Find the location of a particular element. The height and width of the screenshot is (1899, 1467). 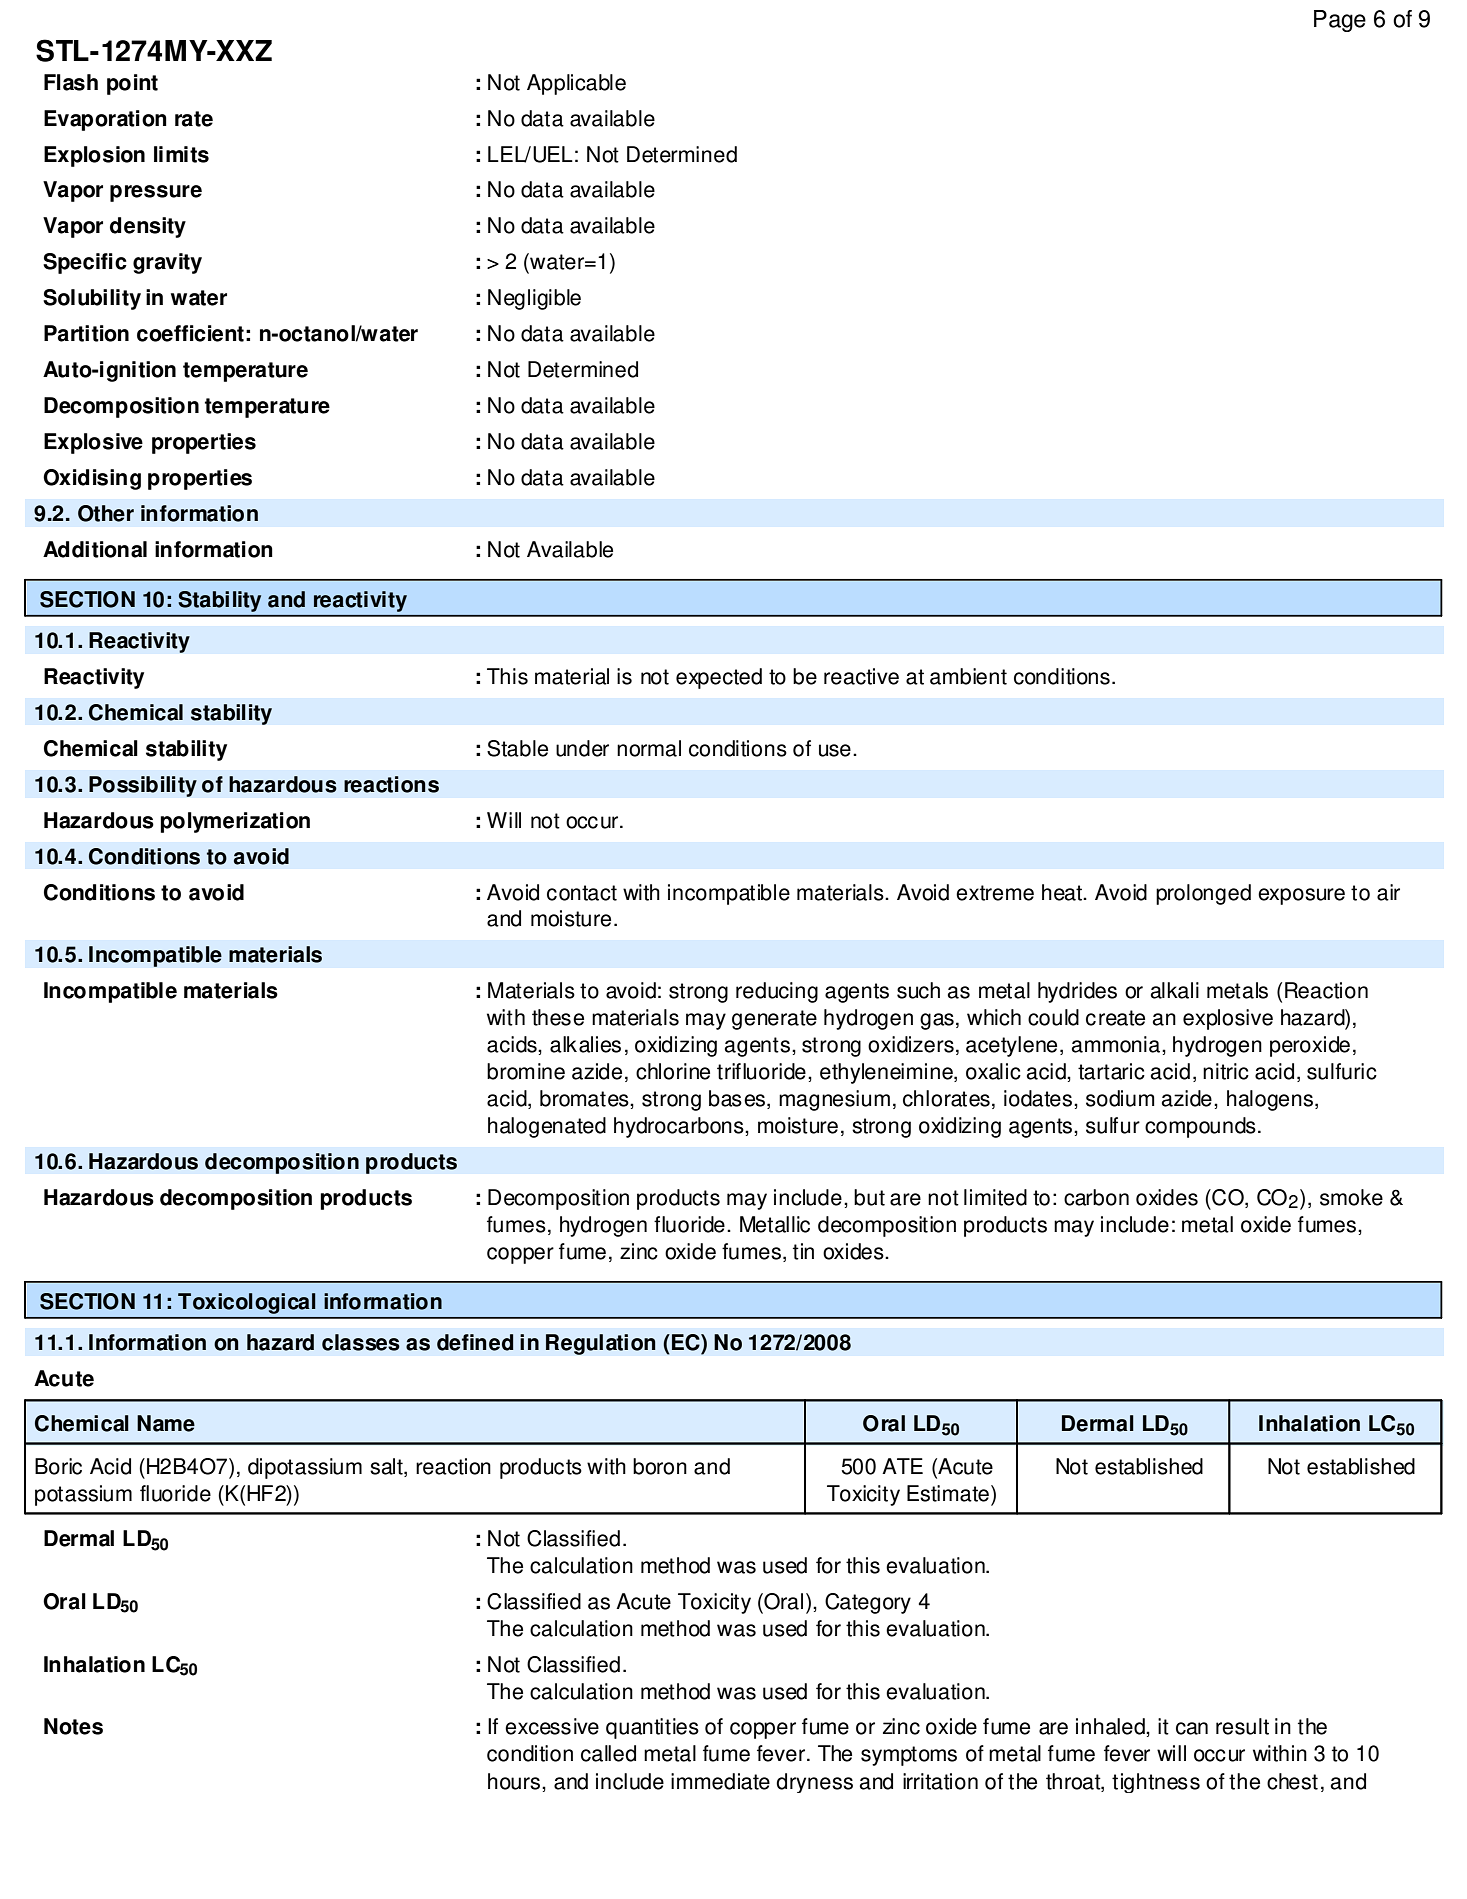

quantities is located at coordinates (652, 1728).
